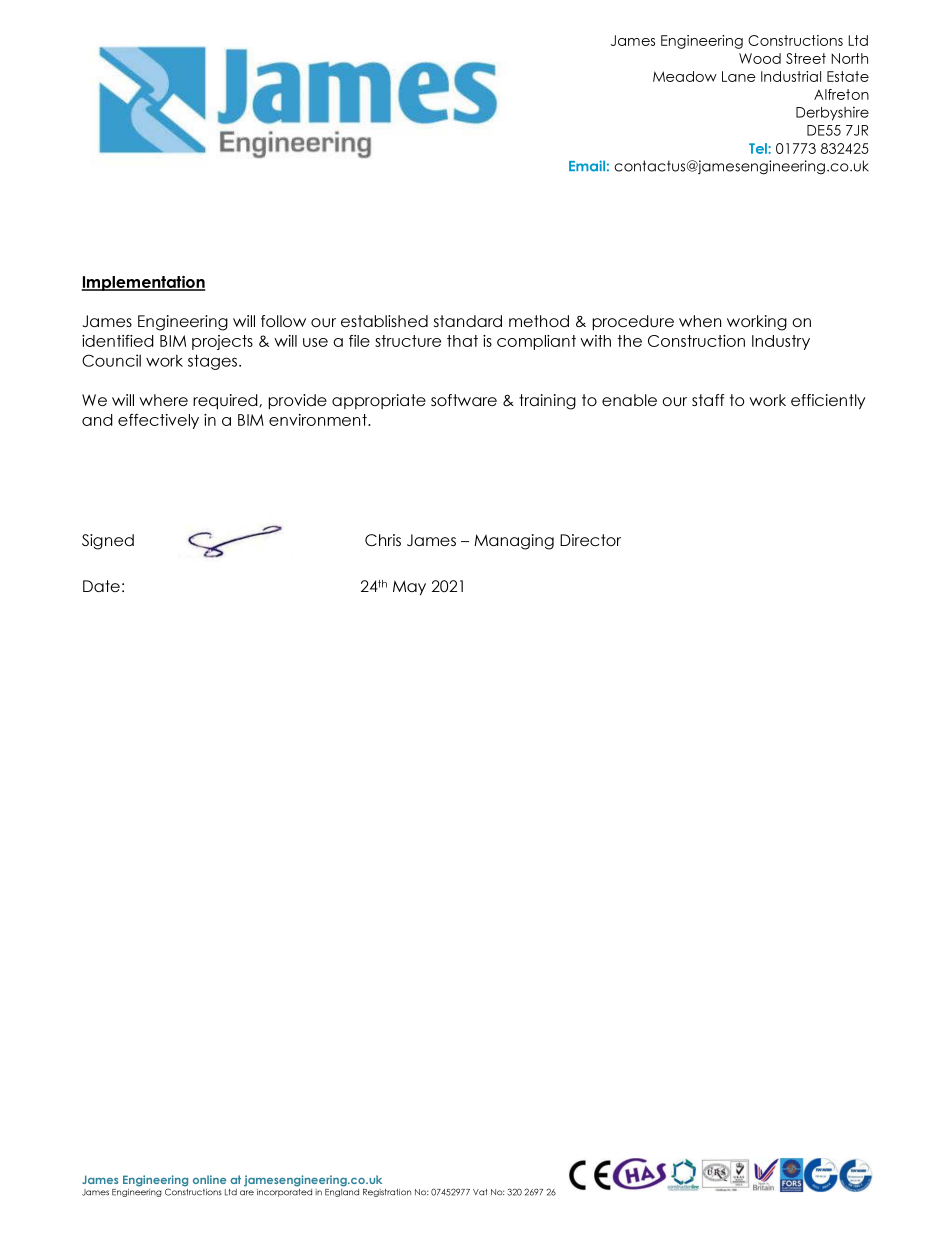 This screenshot has height=1233, width=952. What do you see at coordinates (387, 1193) in the screenshot?
I see `Registration` at bounding box center [387, 1193].
